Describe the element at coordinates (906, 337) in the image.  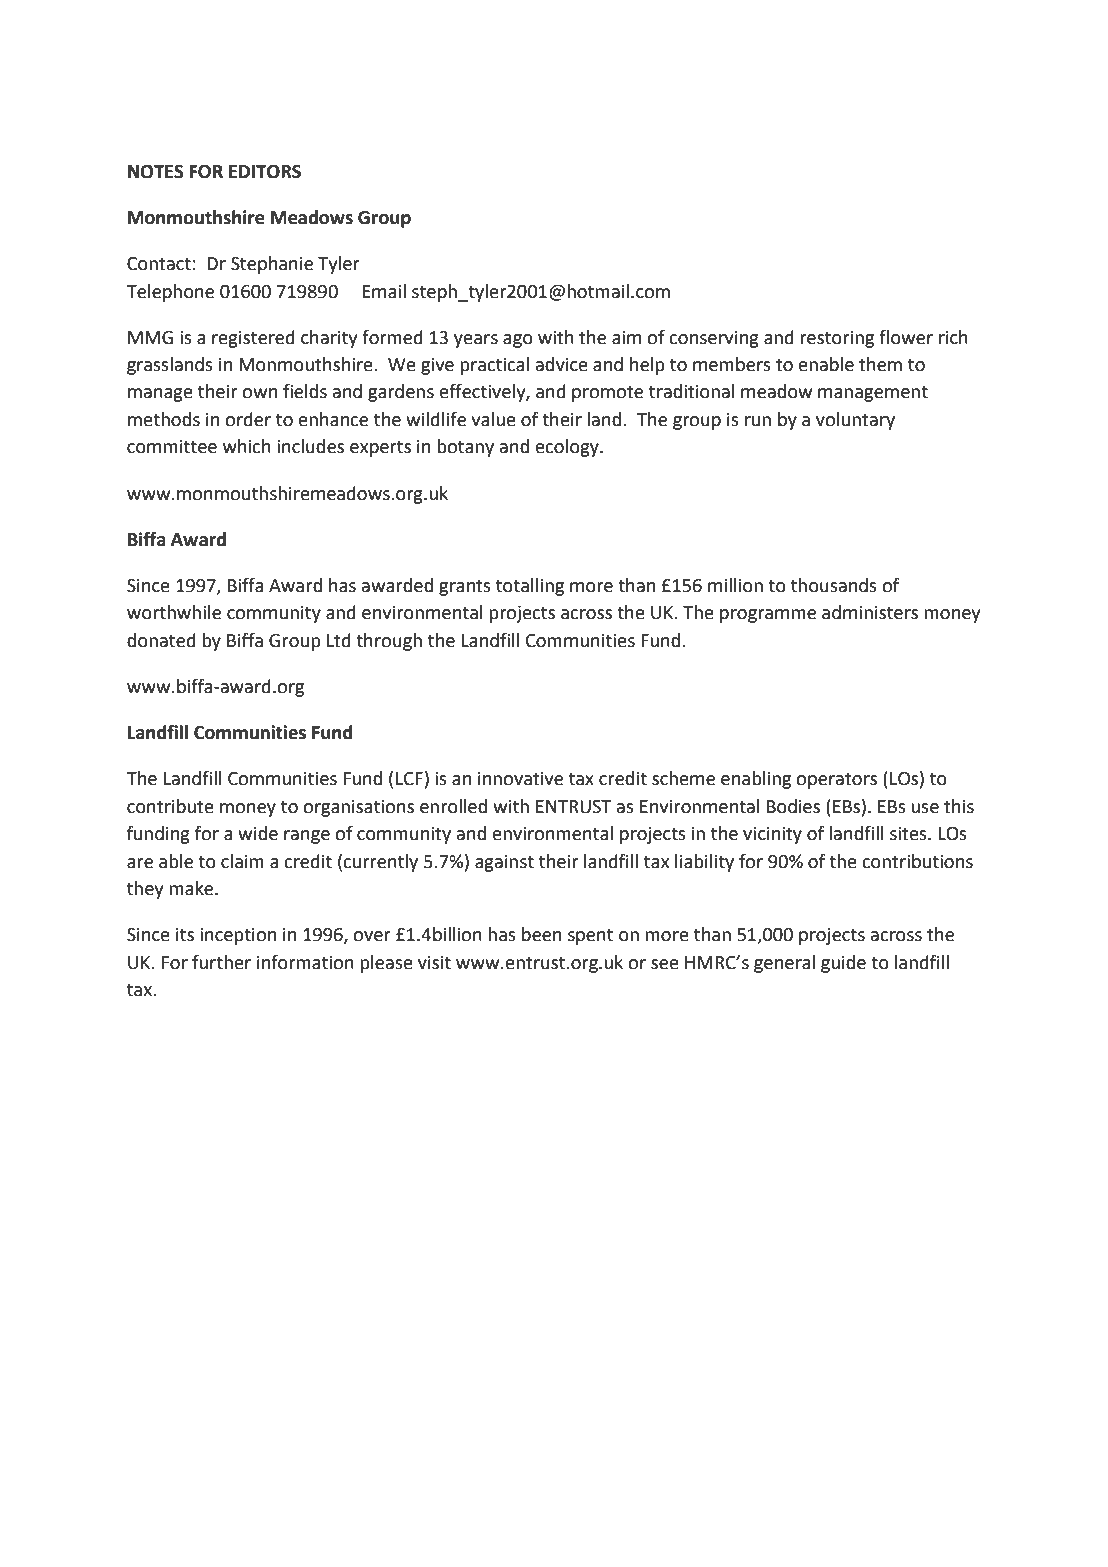
I see `flower` at that location.
